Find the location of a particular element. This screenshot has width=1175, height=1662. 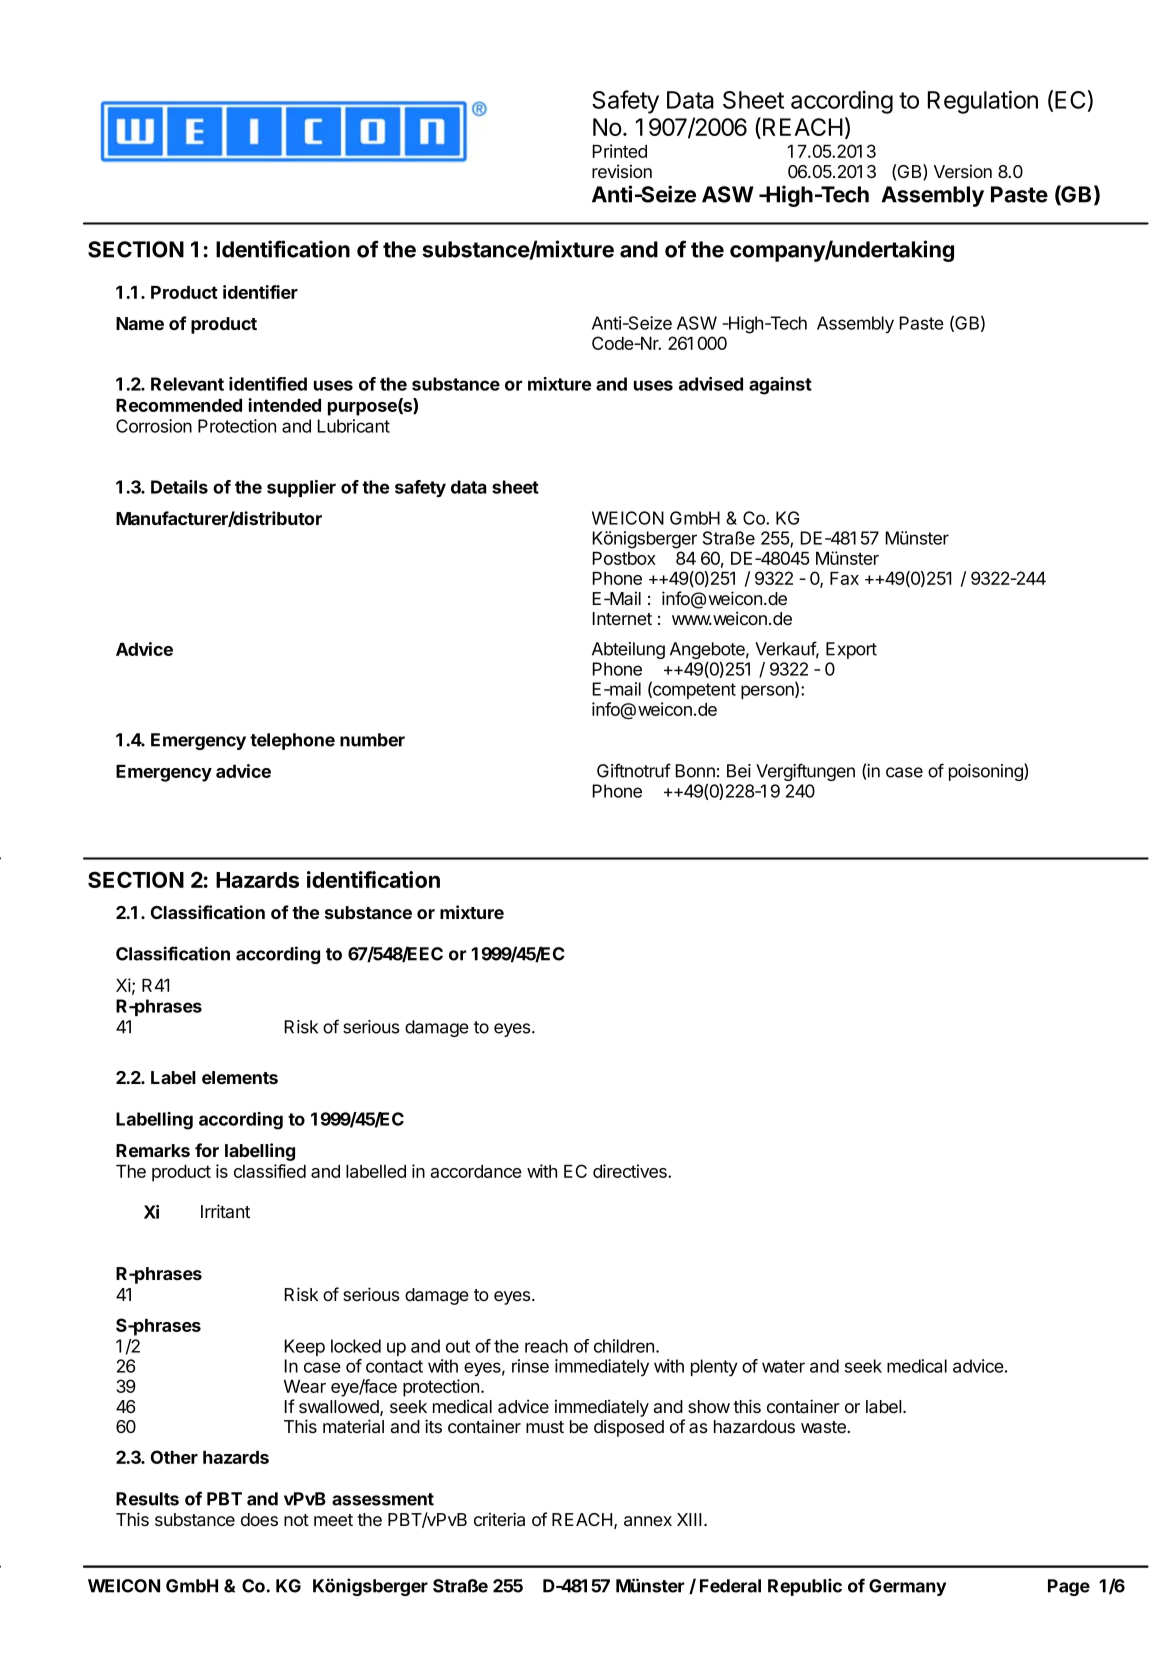

Version is located at coordinates (963, 171).
